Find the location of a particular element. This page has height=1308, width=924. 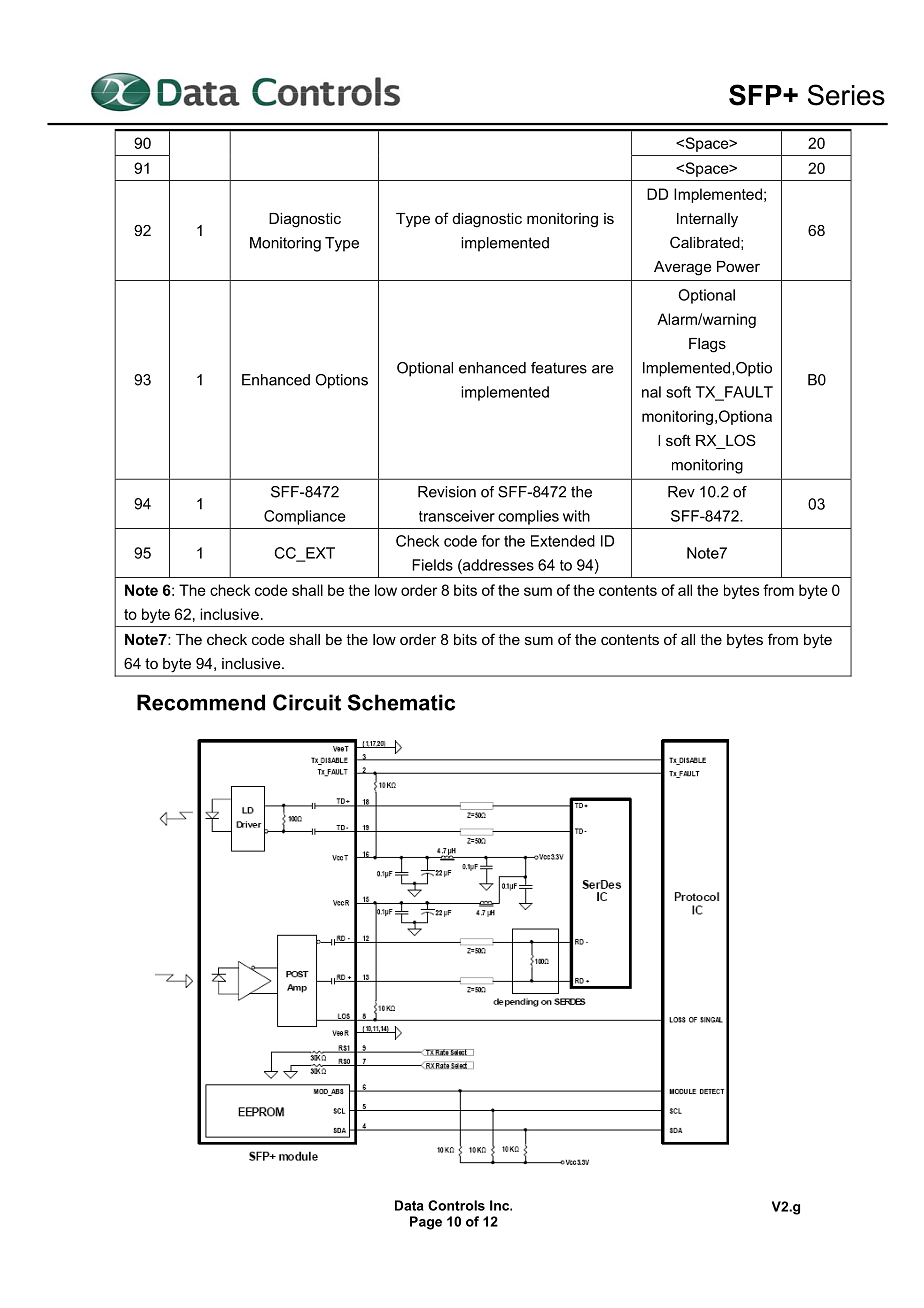

Series is located at coordinates (846, 95).
